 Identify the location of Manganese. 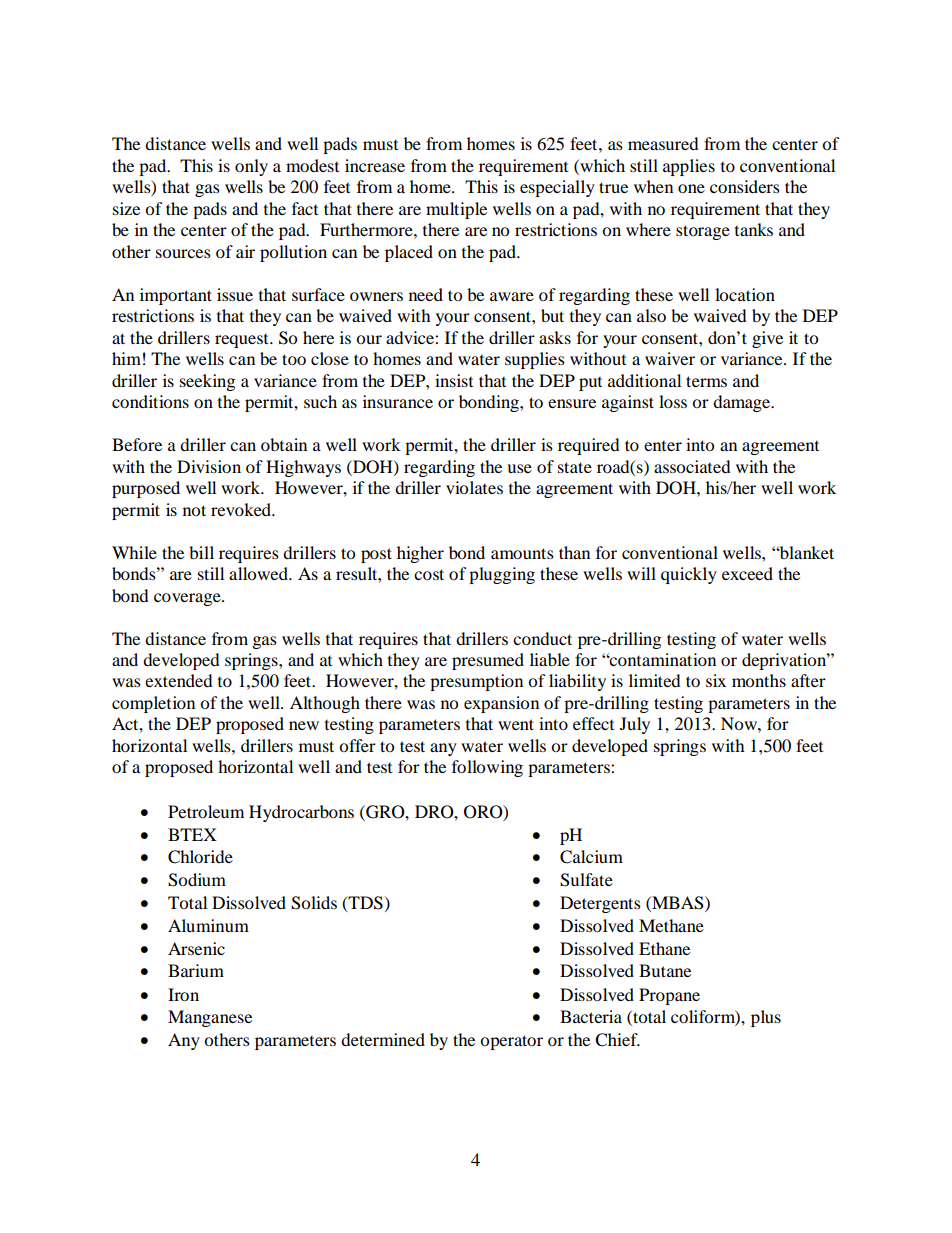
(210, 1018).
